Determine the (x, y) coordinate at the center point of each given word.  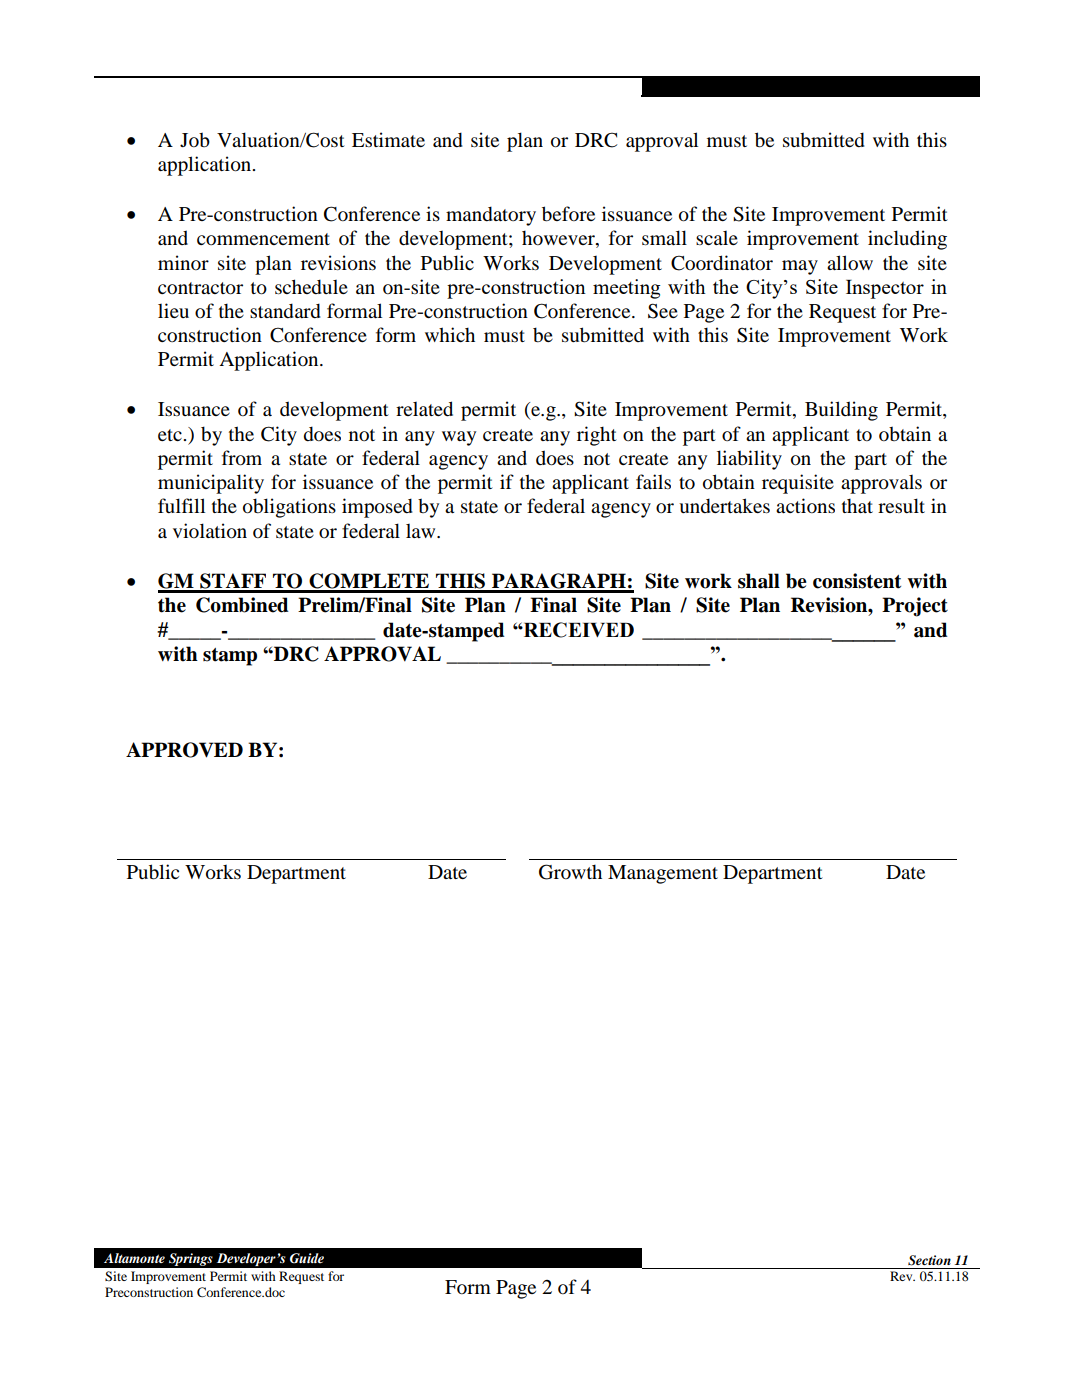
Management (663, 874)
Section (929, 1260)
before (568, 214)
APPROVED (184, 750)
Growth (570, 872)
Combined (242, 605)
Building (841, 411)
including (907, 240)
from (242, 458)
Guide (307, 1258)
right (597, 436)
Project (915, 607)
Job (195, 139)
